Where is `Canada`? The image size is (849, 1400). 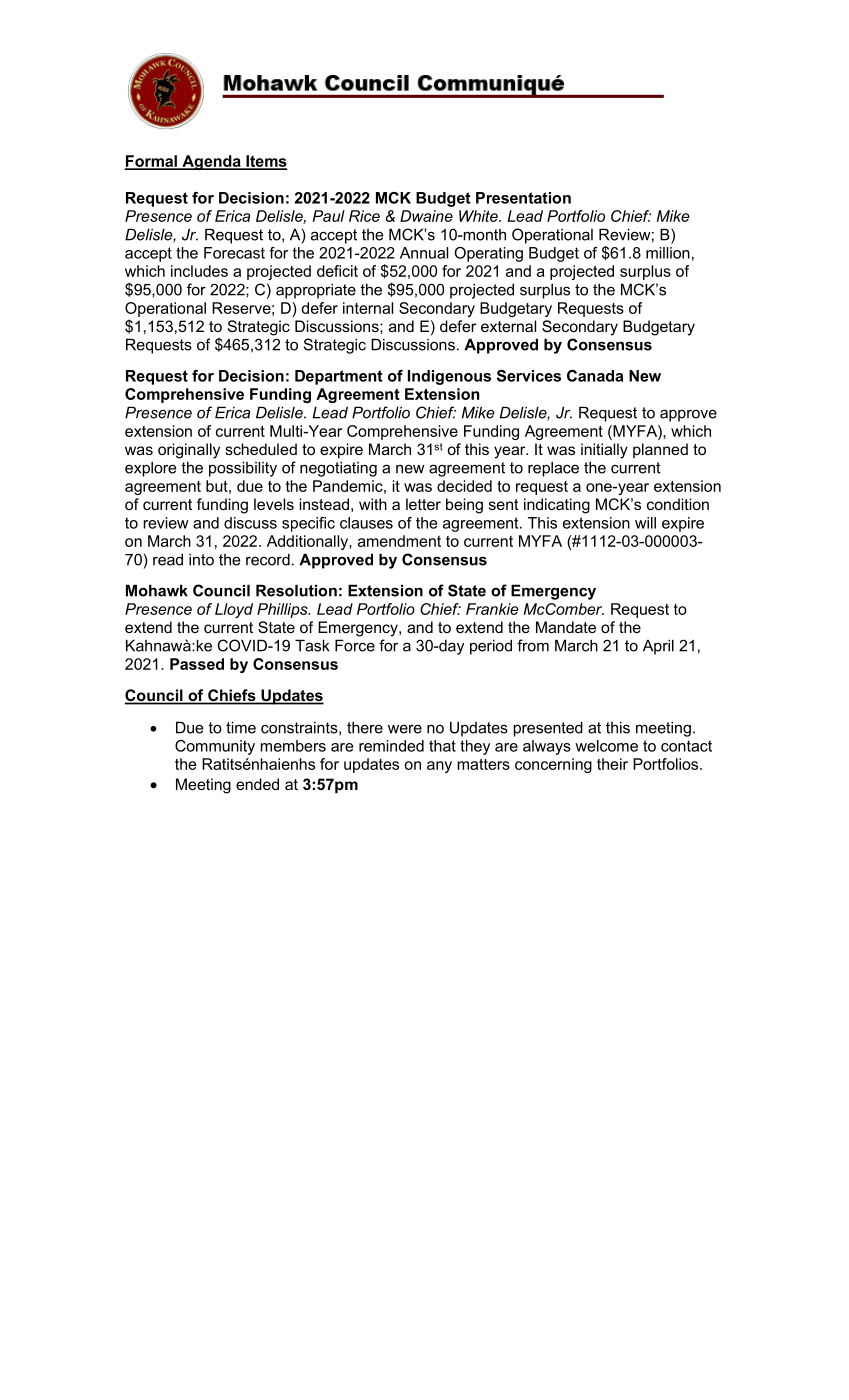
Canada is located at coordinates (595, 376).
